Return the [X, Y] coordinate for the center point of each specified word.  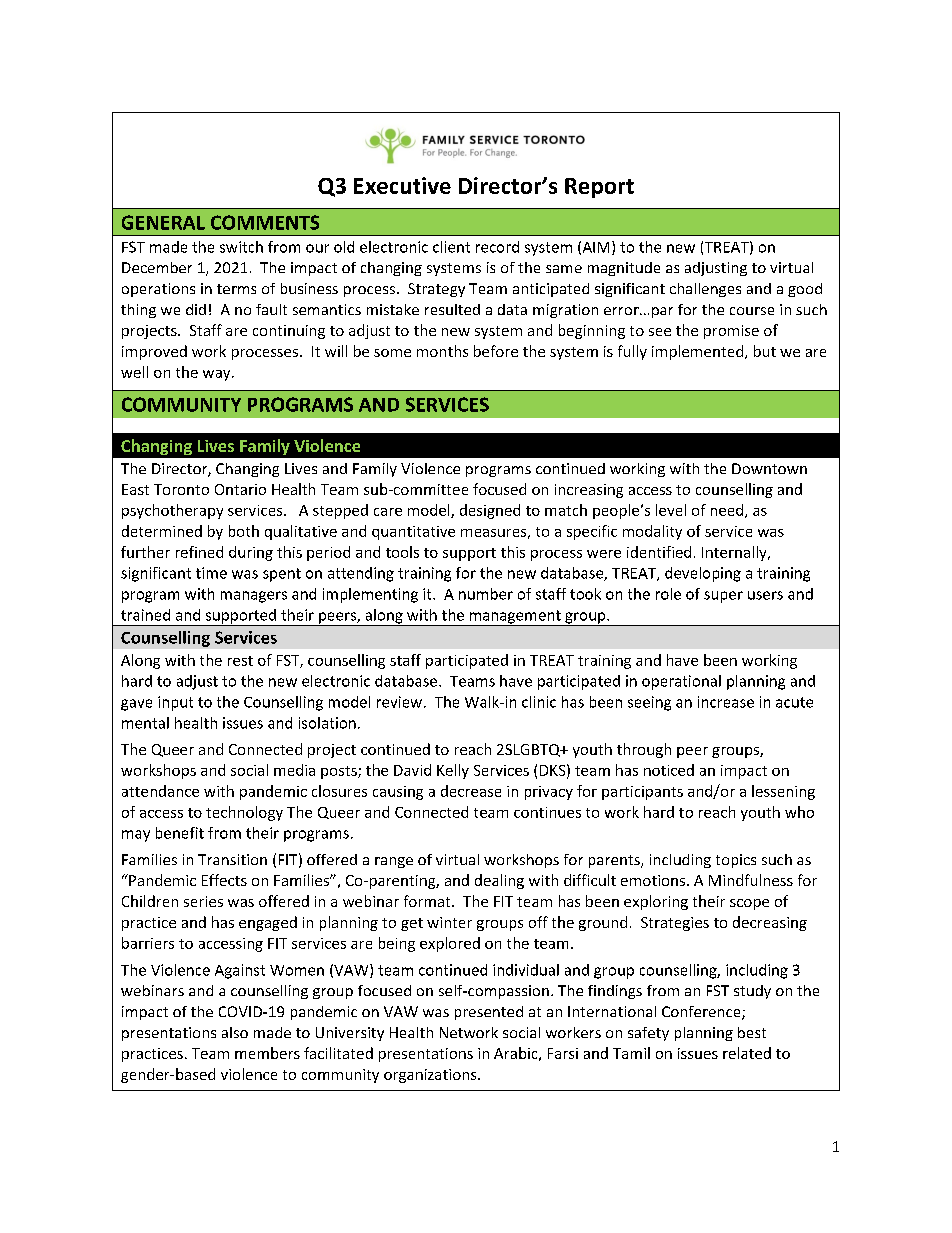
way [218, 375]
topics [736, 861]
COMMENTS [265, 222]
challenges [705, 290]
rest [240, 661]
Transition [232, 859]
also [235, 1032]
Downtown [769, 468]
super [723, 597]
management [515, 618]
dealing [499, 881]
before [496, 351]
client [451, 247]
